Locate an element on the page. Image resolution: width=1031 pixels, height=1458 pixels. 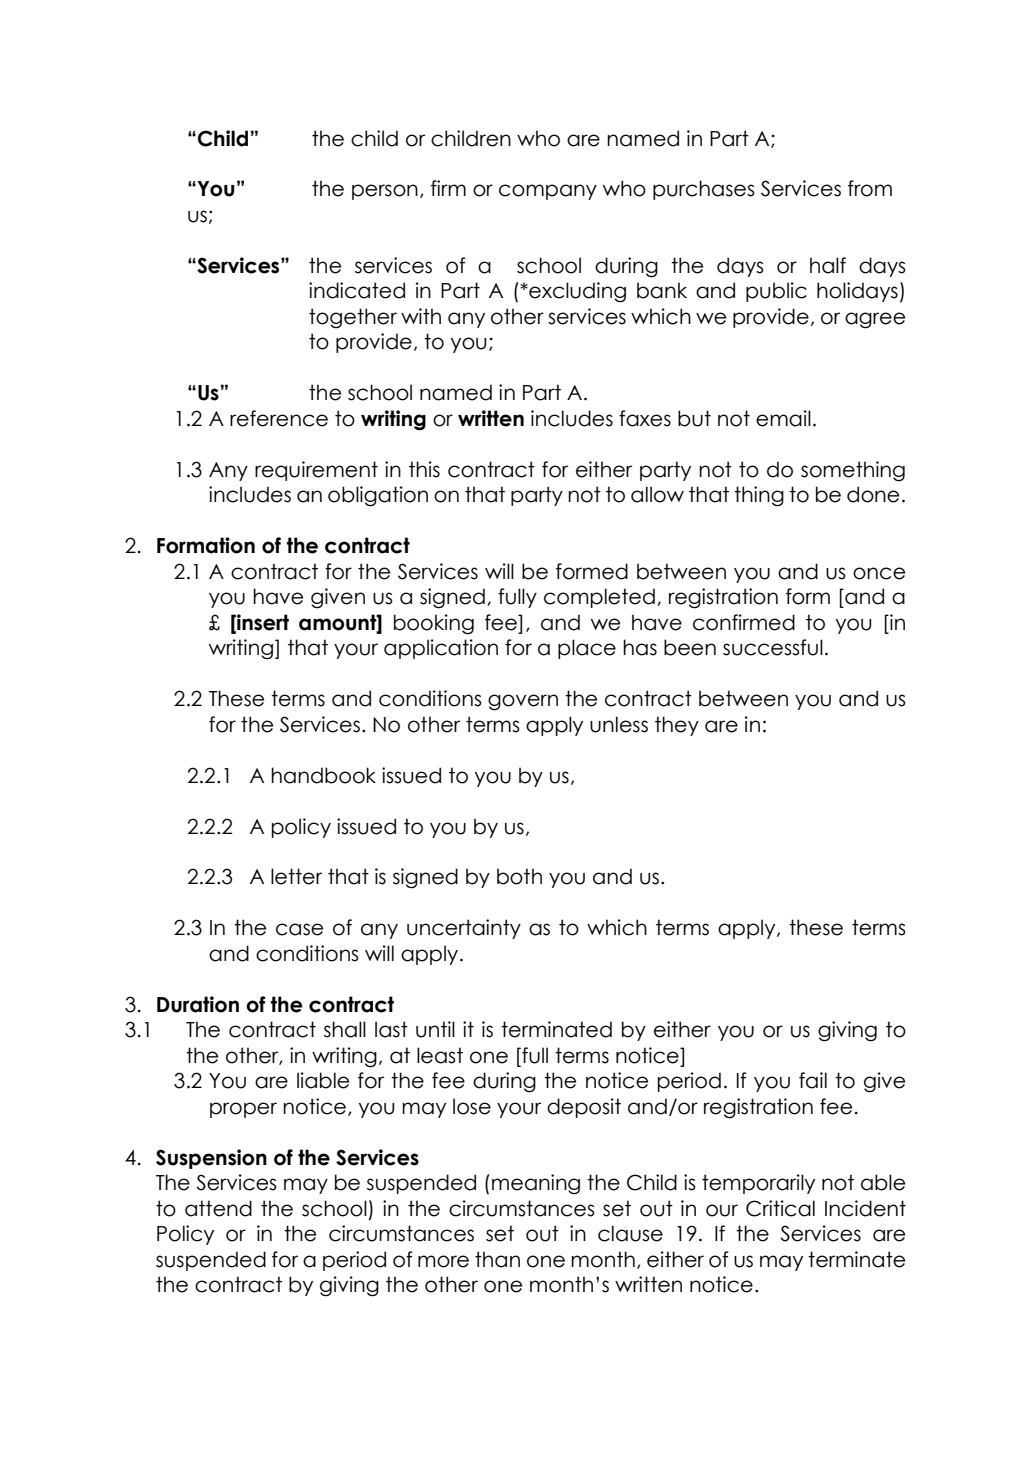
govern is located at coordinates (523, 702).
